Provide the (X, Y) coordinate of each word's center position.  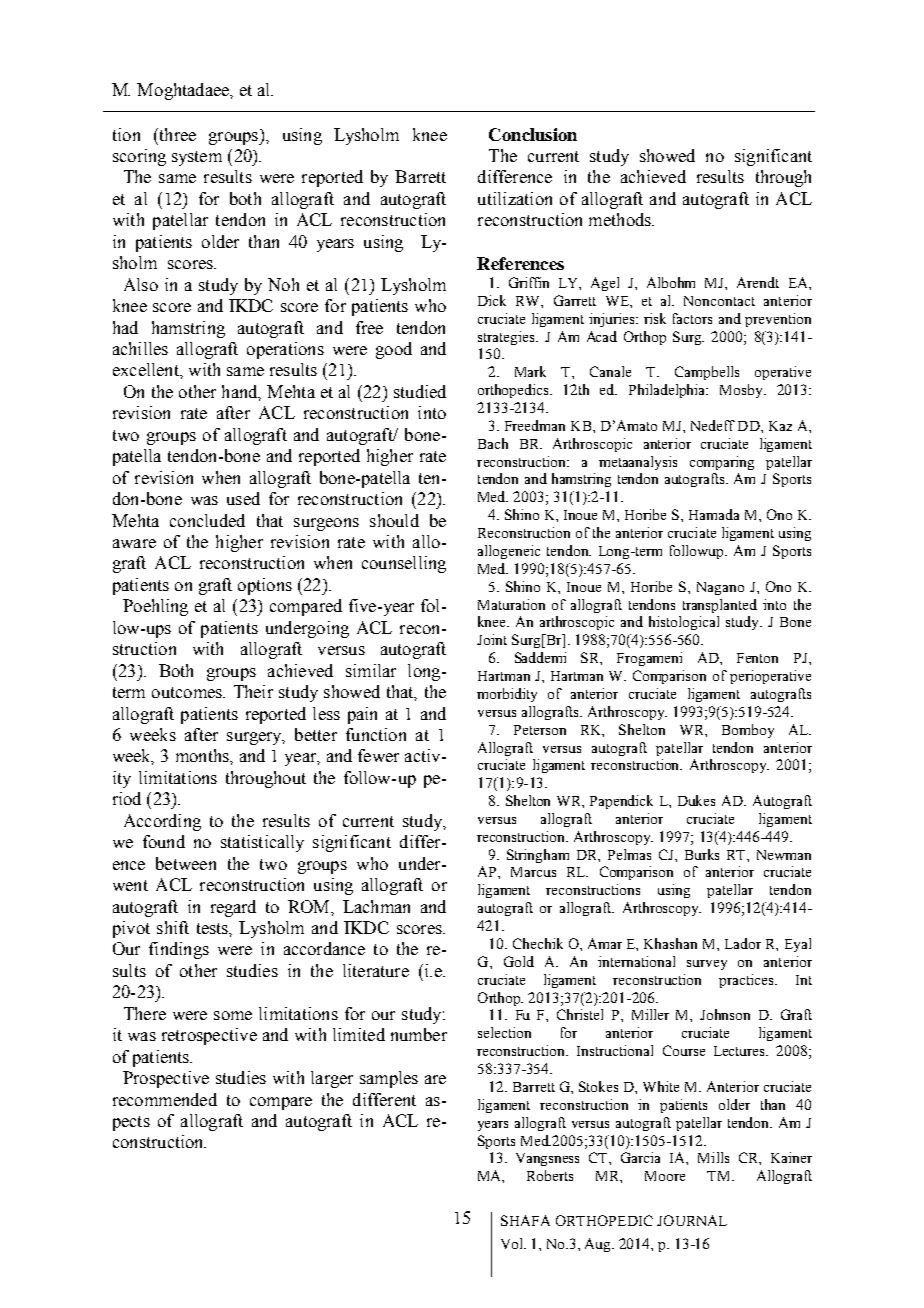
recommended (165, 1099)
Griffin (529, 282)
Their (253, 691)
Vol (513, 1243)
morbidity (507, 695)
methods (621, 219)
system (197, 158)
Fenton (757, 658)
